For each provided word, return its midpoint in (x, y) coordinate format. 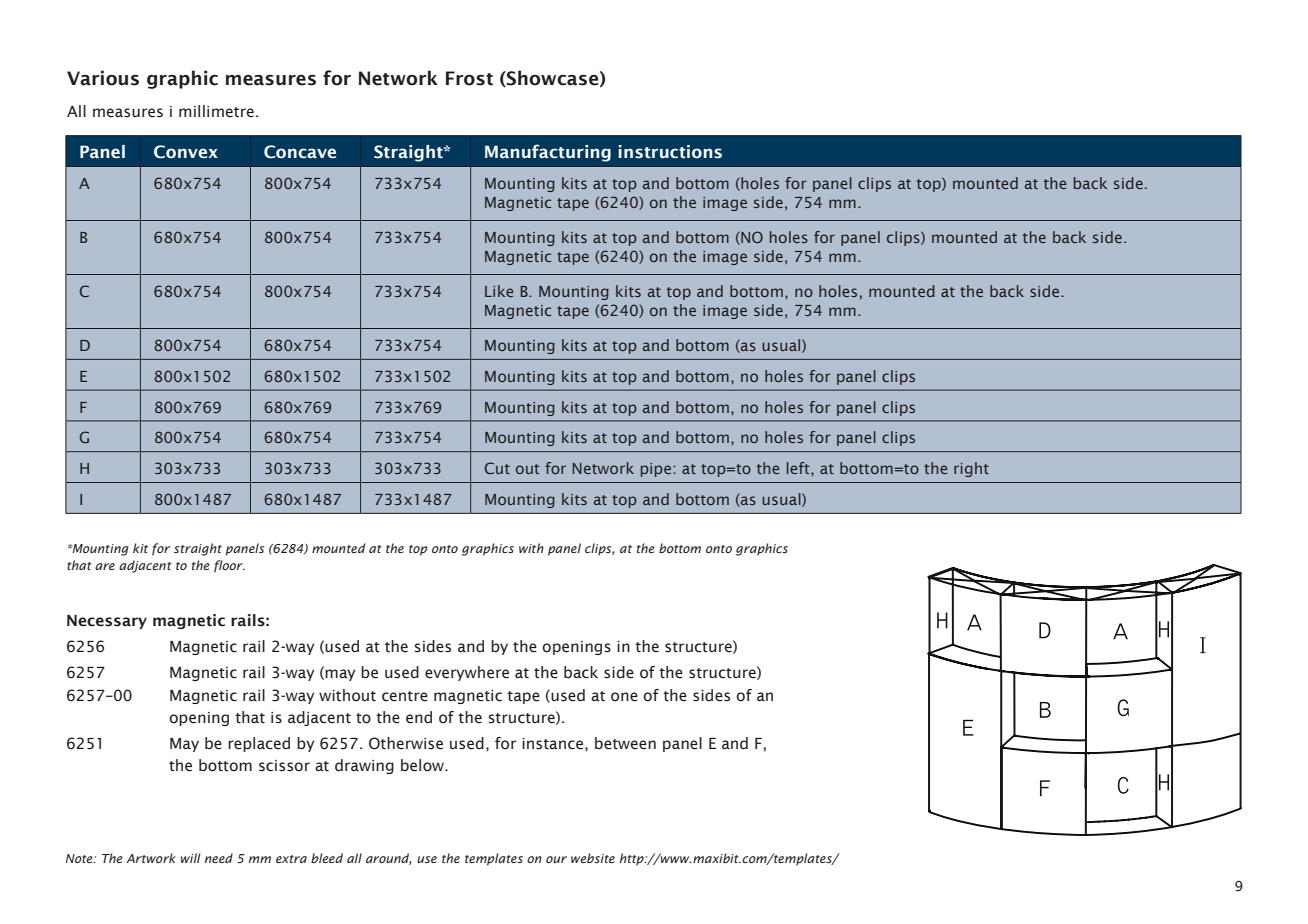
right (971, 469)
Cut (497, 468)
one (624, 697)
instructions (670, 152)
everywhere (467, 673)
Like (499, 291)
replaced (259, 744)
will (190, 858)
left (799, 468)
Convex (186, 152)
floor (229, 566)
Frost (469, 78)
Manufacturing (548, 153)
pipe (656, 470)
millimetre (216, 111)
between (625, 743)
